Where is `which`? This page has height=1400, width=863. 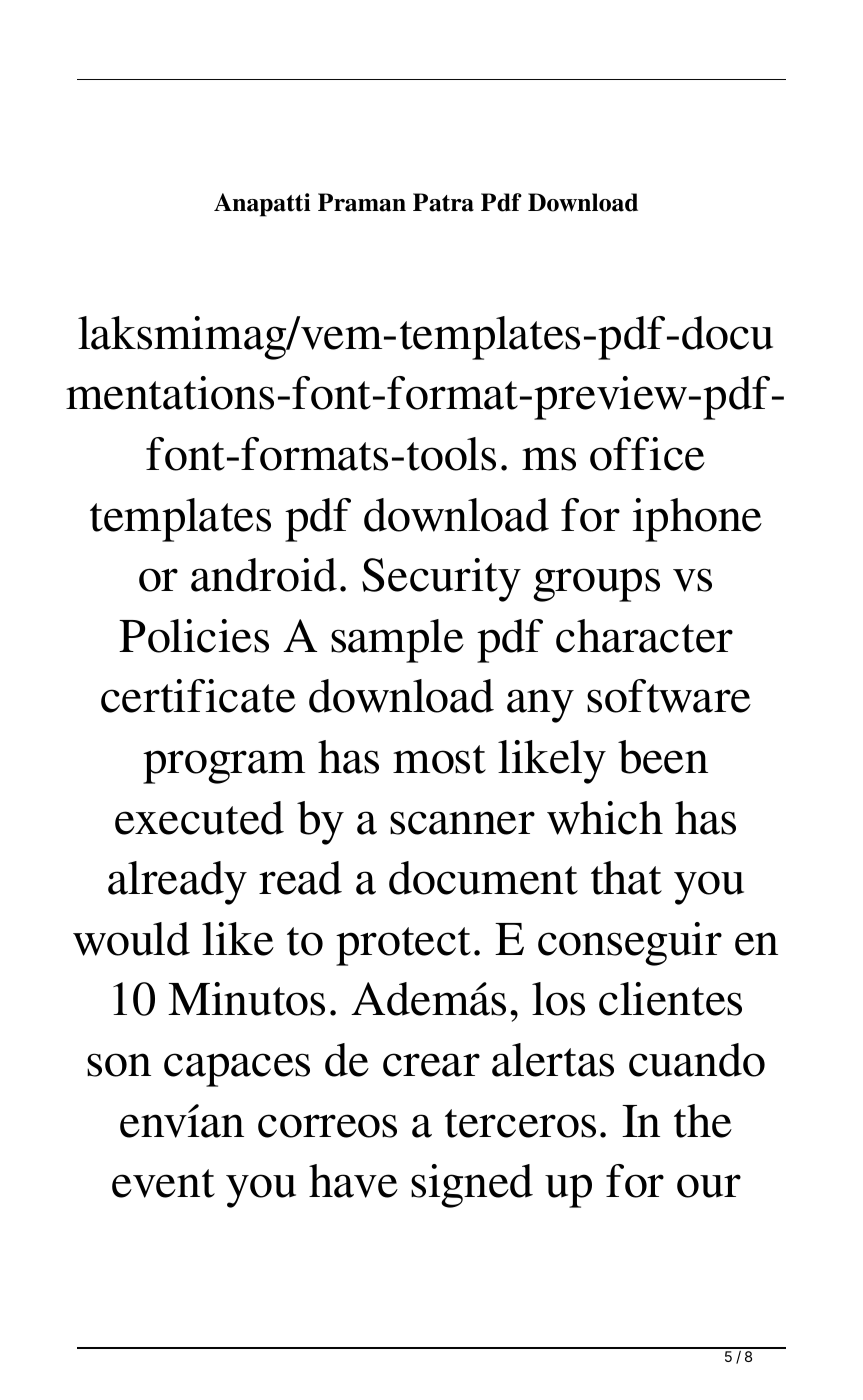
which is located at coordinates (605, 818).
